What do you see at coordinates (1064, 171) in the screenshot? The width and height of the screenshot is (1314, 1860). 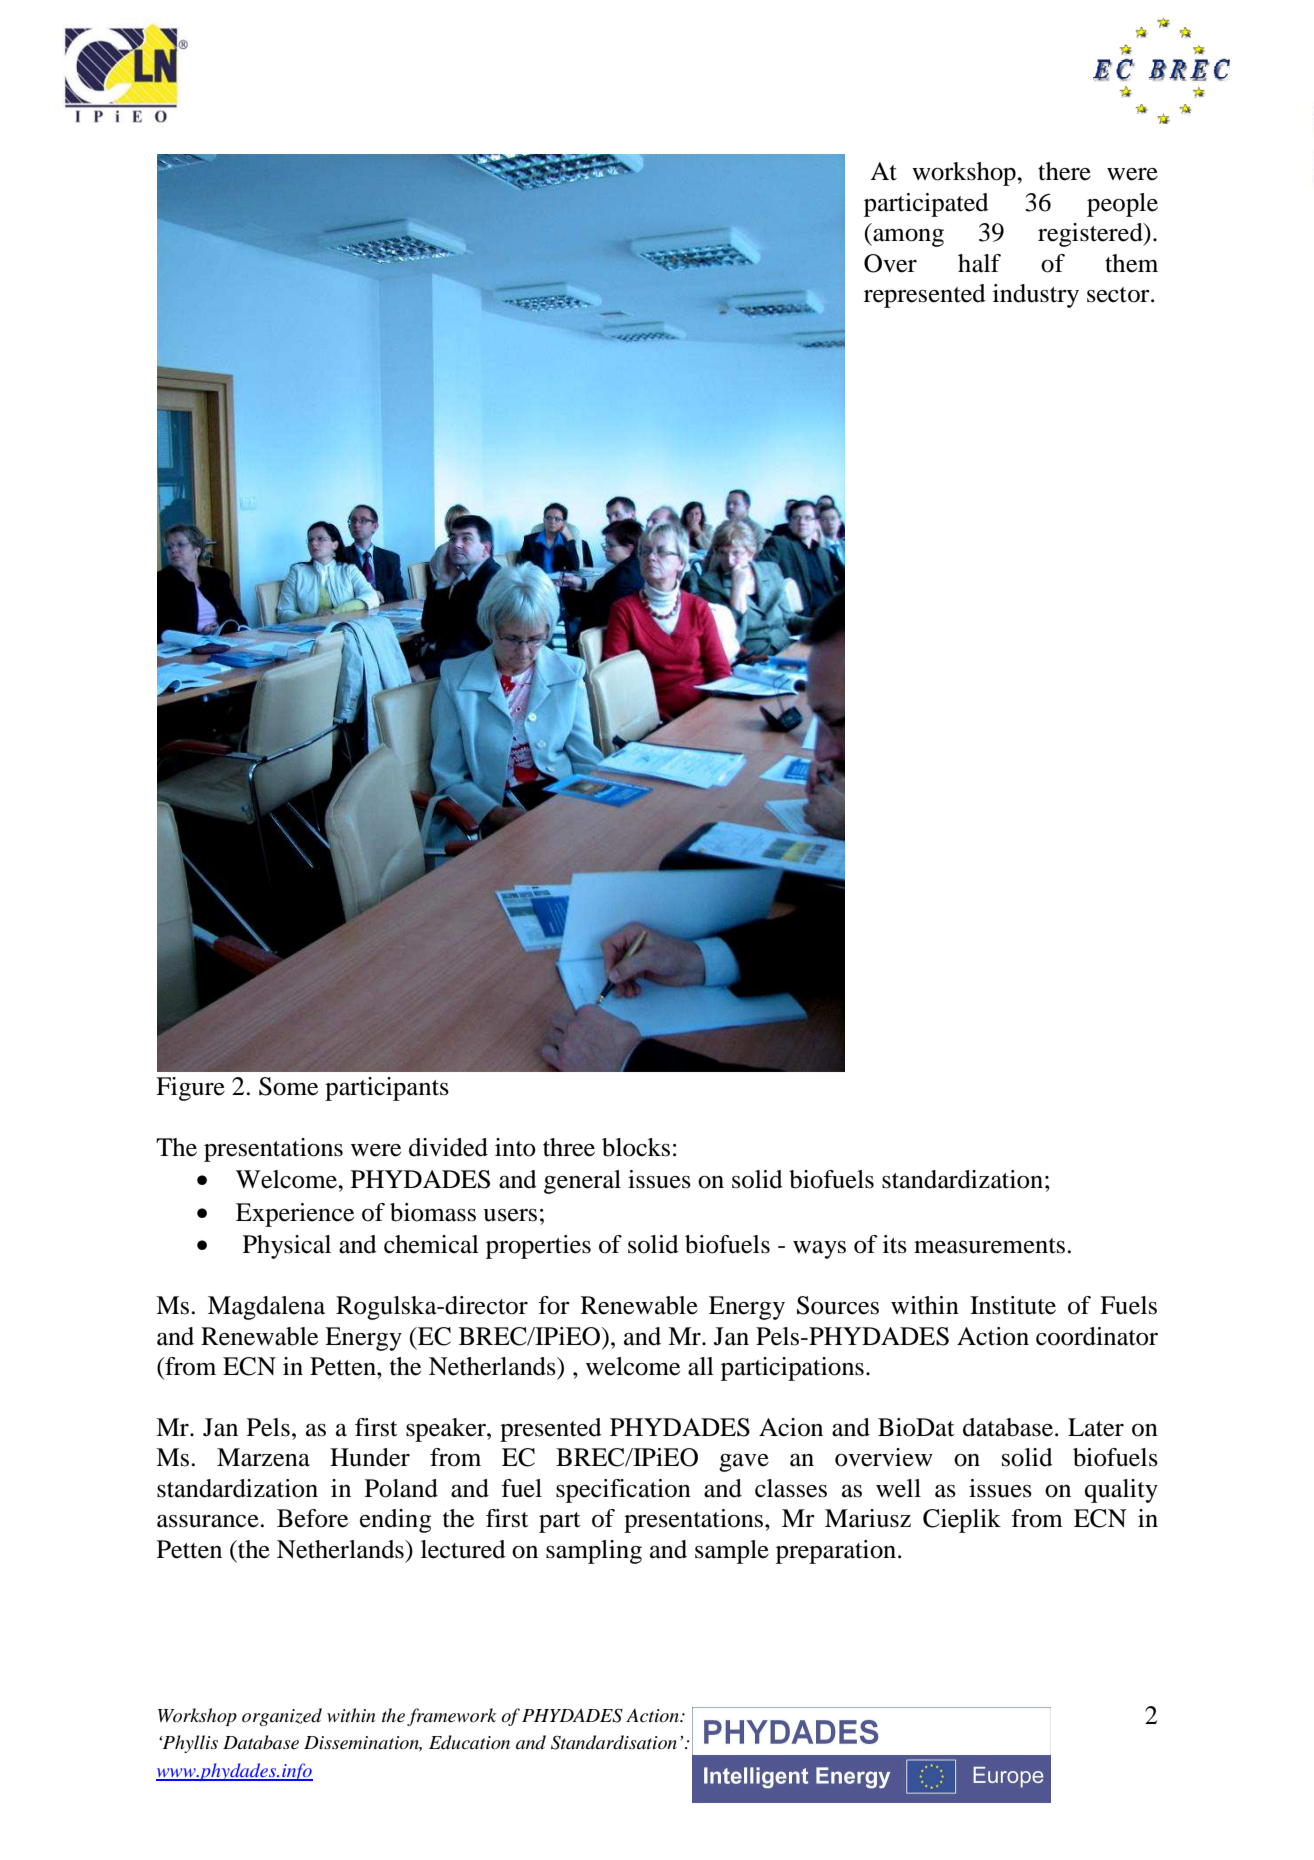 I see `there` at bounding box center [1064, 171].
